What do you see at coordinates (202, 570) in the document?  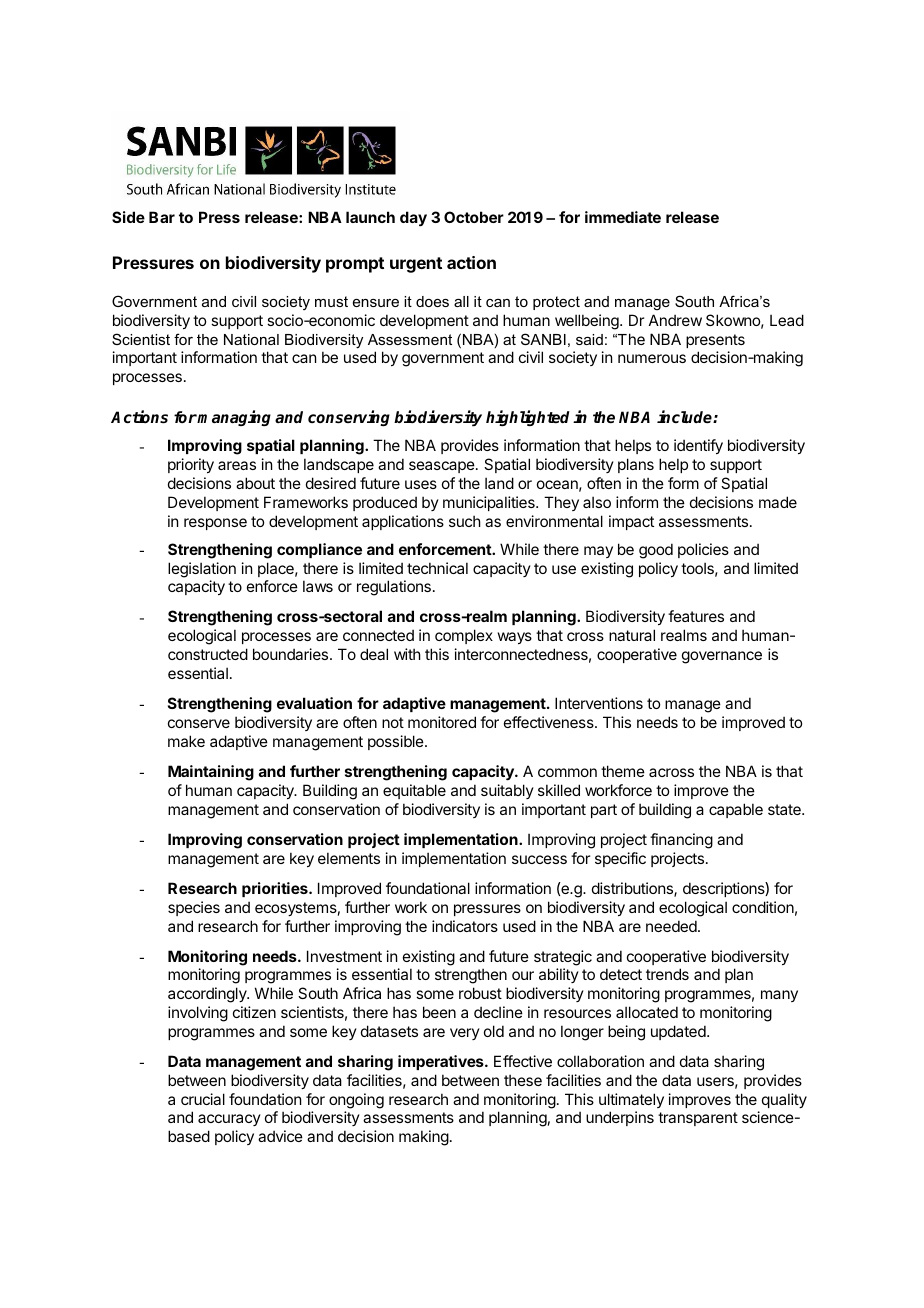 I see `legislation` at bounding box center [202, 570].
